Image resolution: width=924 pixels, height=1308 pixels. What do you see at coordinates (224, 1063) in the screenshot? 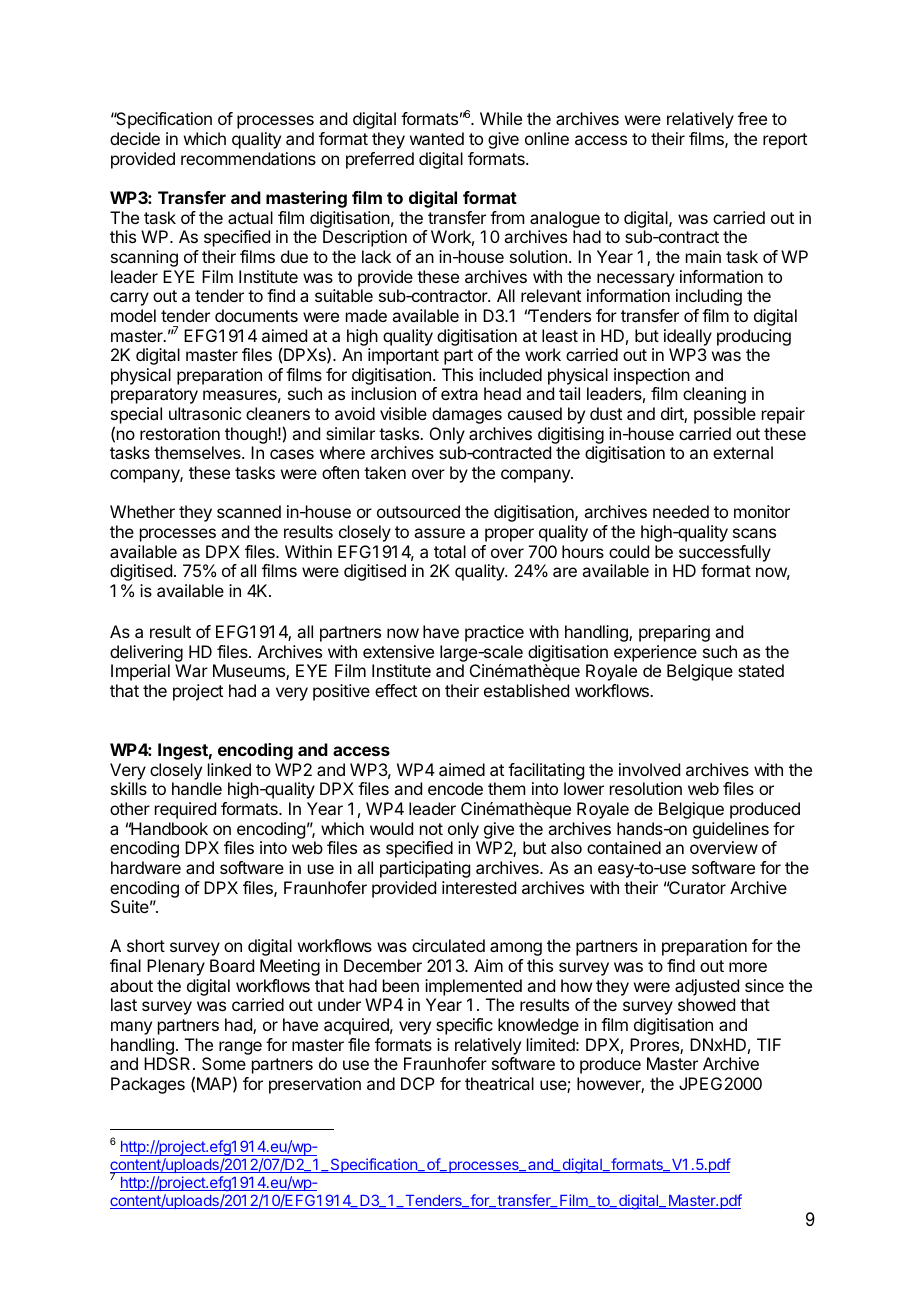
I see `Some` at bounding box center [224, 1063].
